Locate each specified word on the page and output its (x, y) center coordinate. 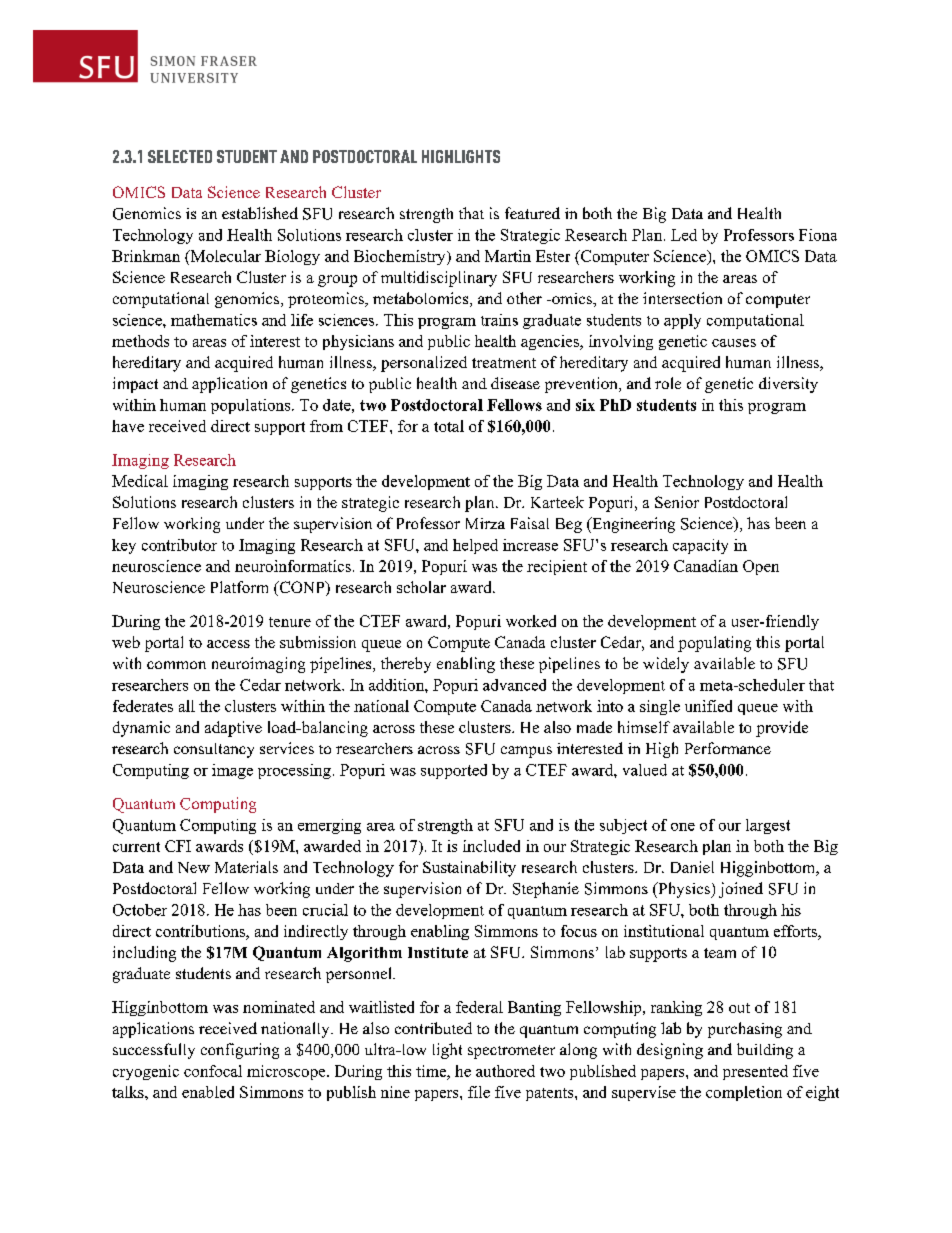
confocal (213, 1071)
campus (526, 752)
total (449, 426)
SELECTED (180, 156)
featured (532, 213)
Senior (677, 502)
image (232, 771)
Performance (728, 748)
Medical (140, 481)
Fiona (818, 235)
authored (505, 1071)
